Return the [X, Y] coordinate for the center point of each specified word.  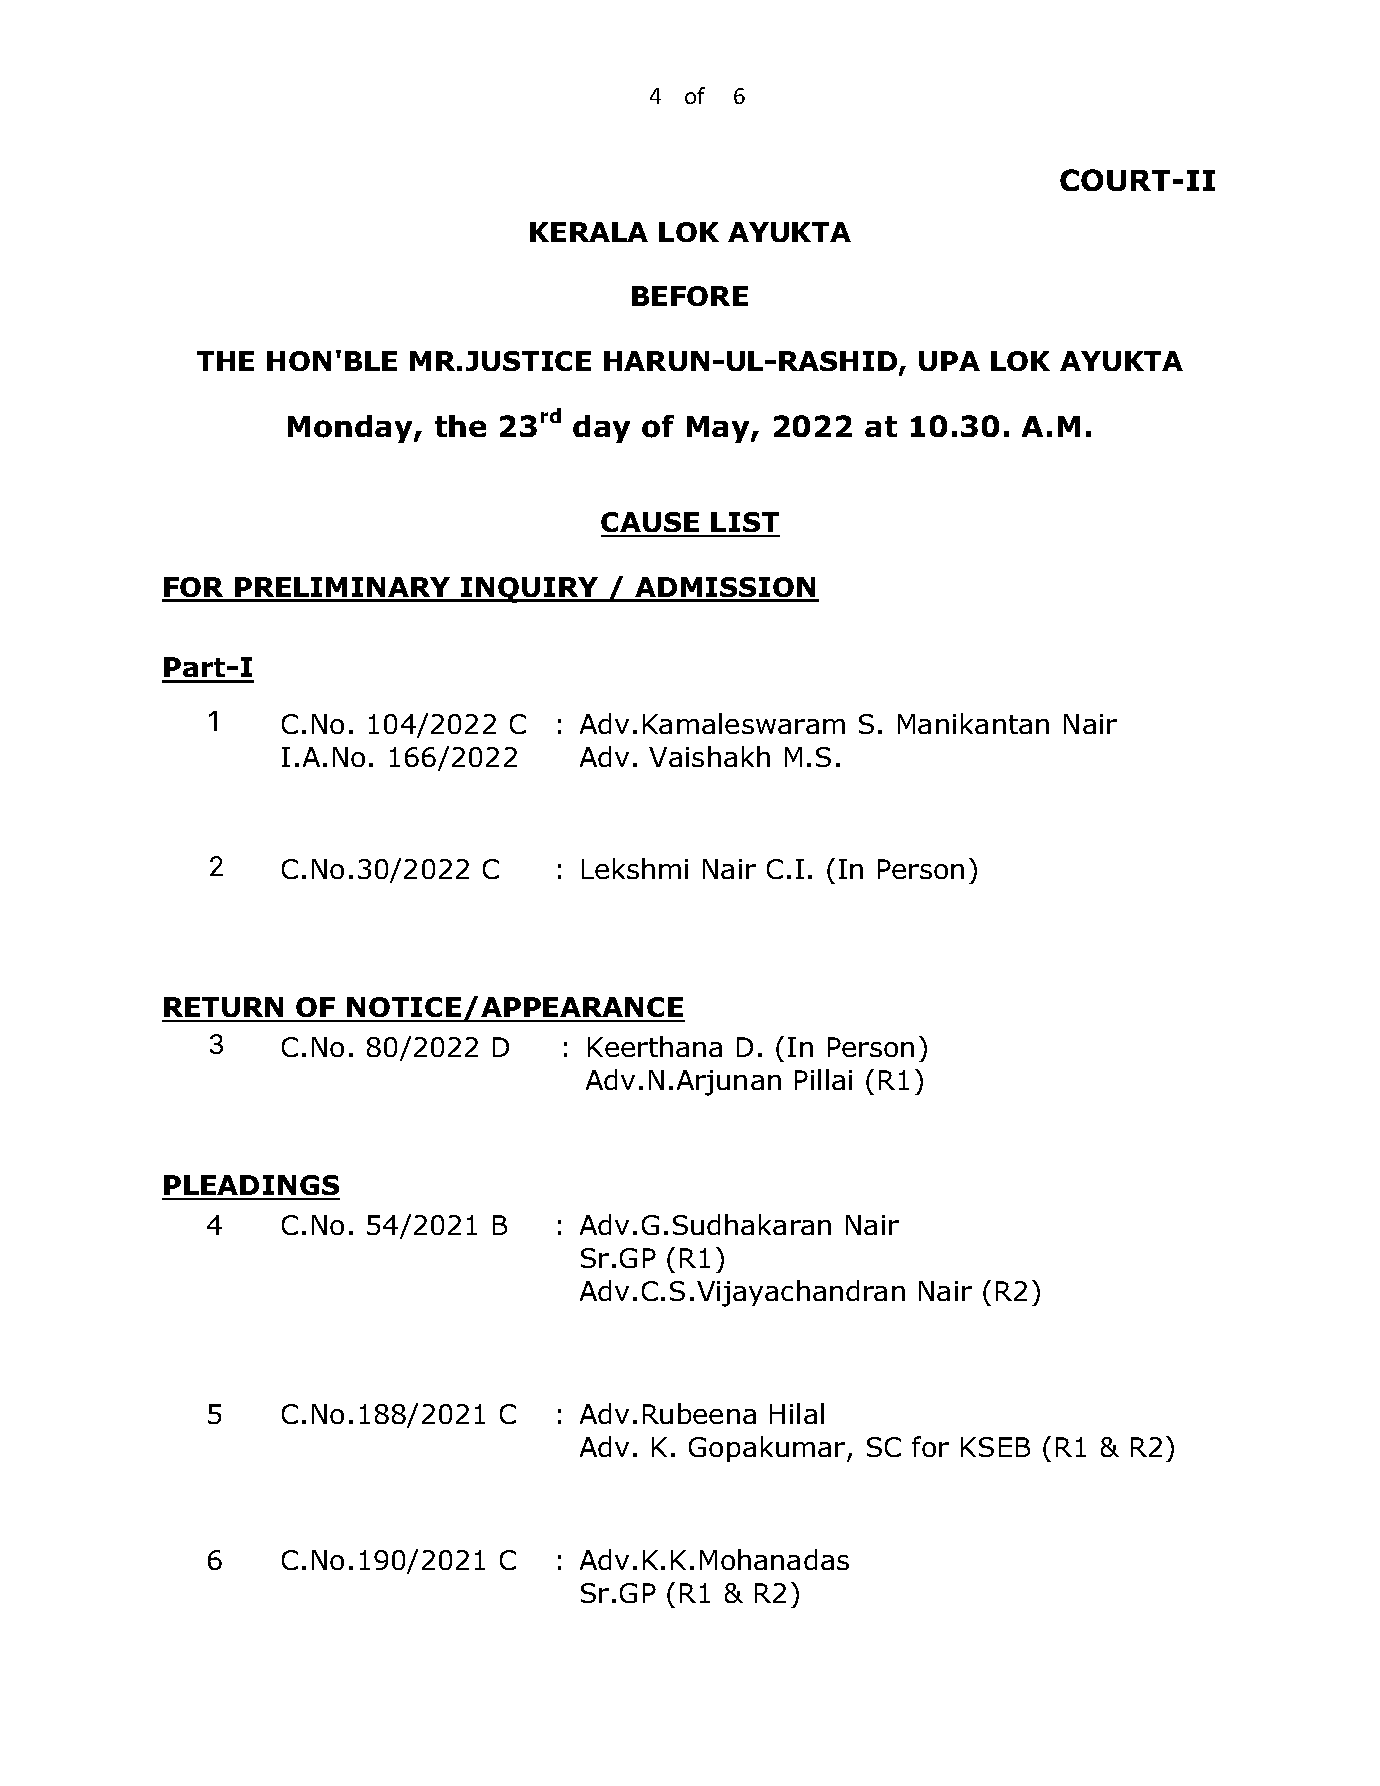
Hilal [797, 1413]
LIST [745, 524]
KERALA [589, 232]
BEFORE [690, 296]
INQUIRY [530, 590]
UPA [949, 361]
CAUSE [651, 524]
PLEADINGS [251, 1187]
